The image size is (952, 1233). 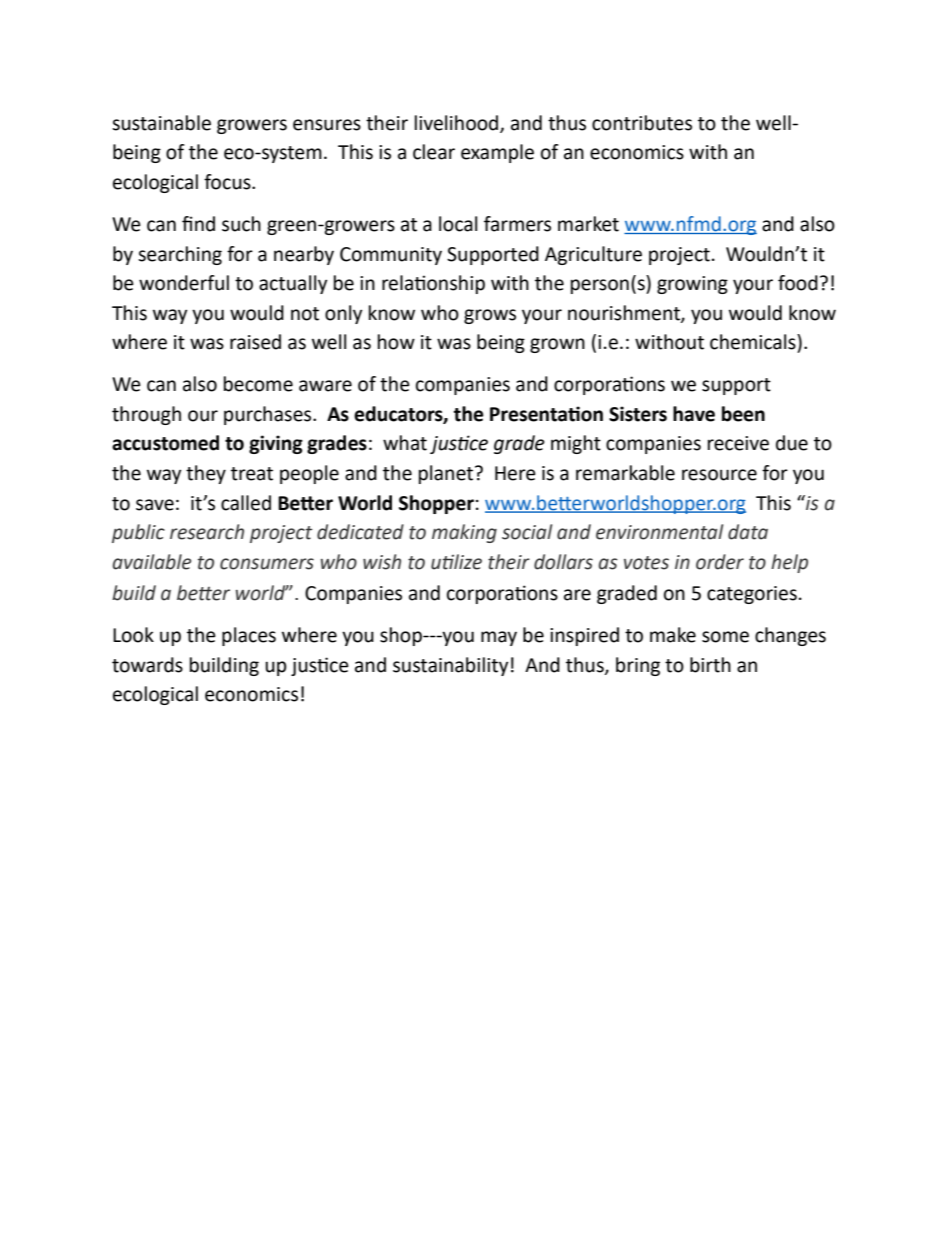 What do you see at coordinates (249, 636) in the document?
I see `places` at bounding box center [249, 636].
